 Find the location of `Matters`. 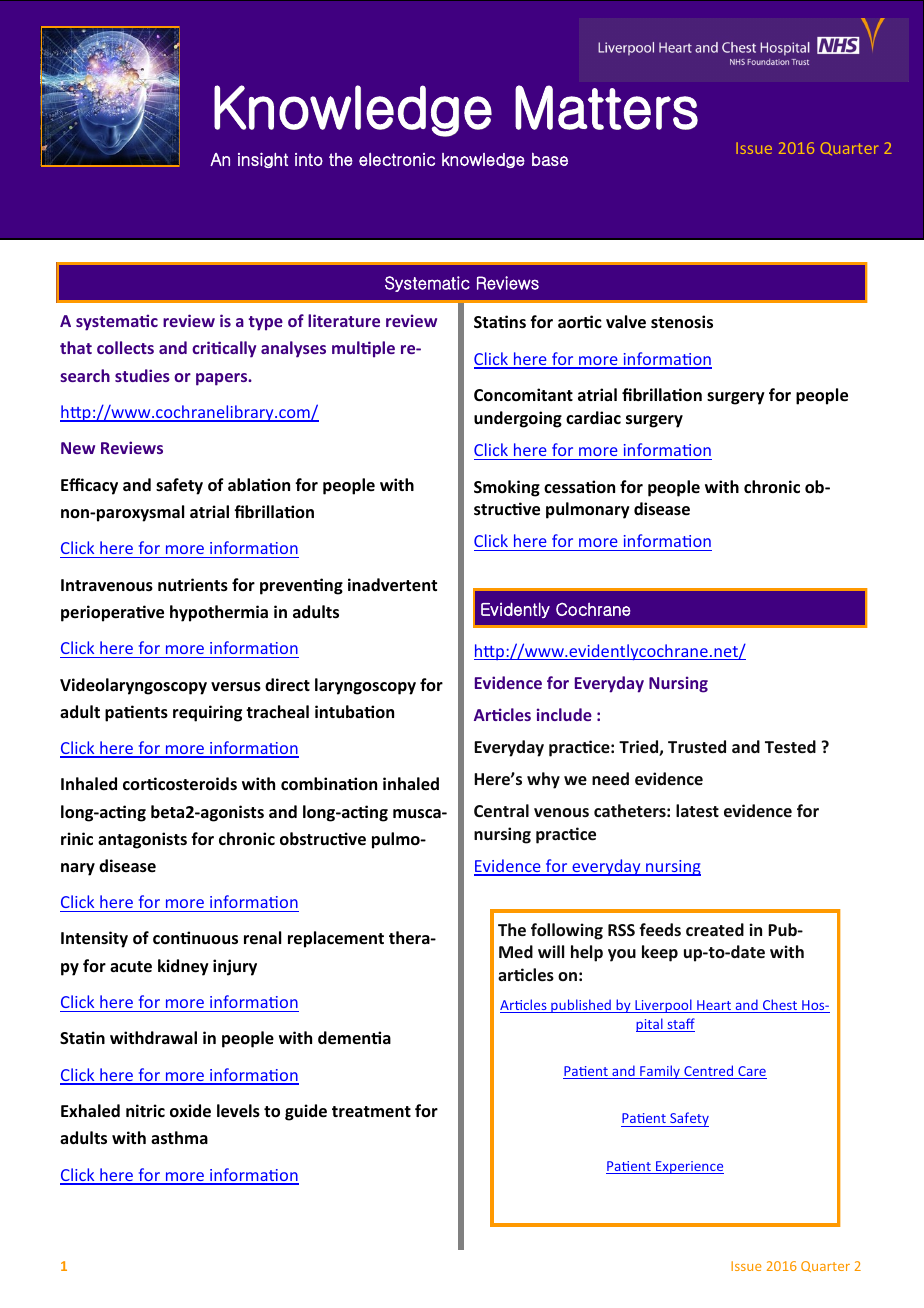

Matters is located at coordinates (606, 107).
